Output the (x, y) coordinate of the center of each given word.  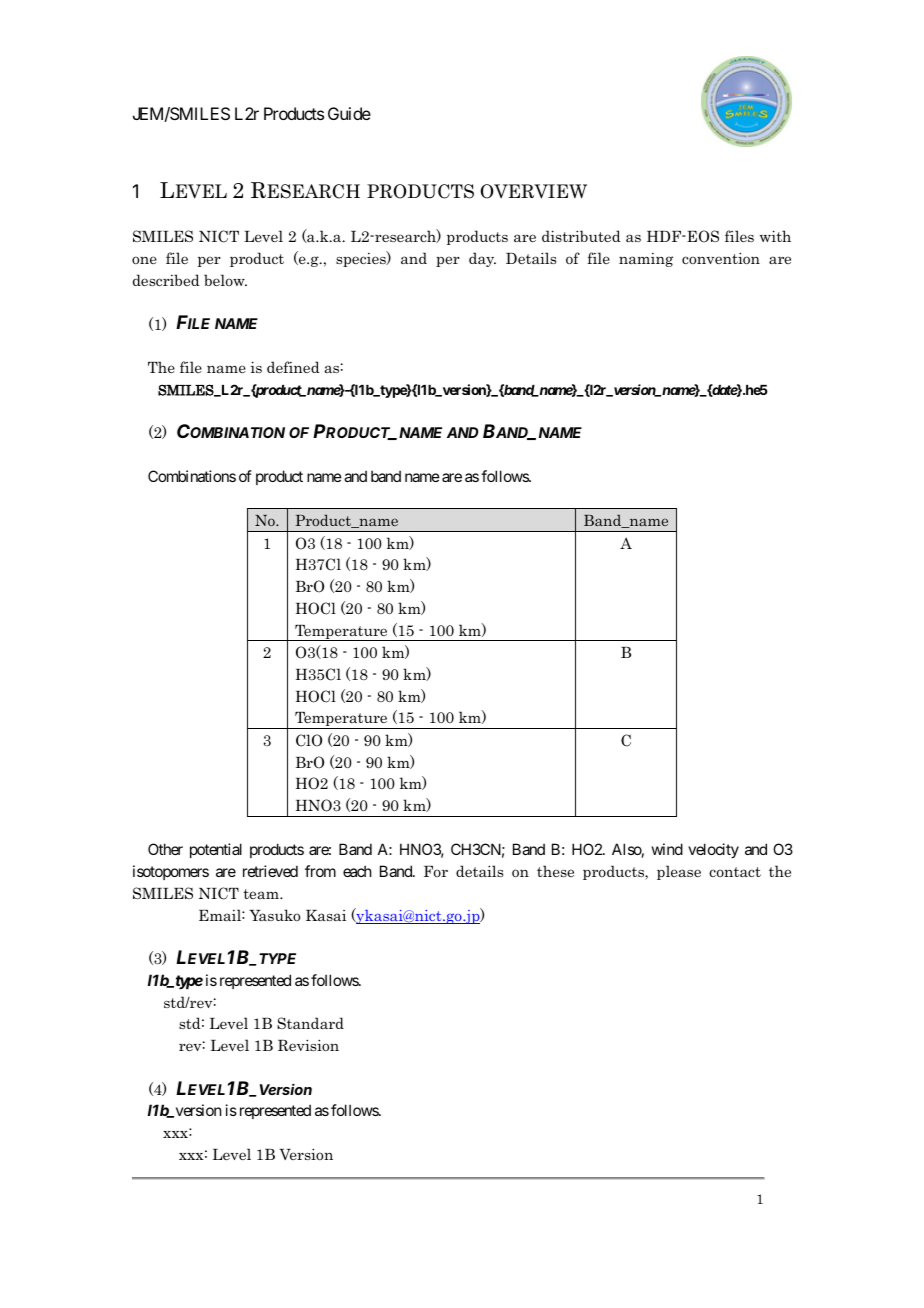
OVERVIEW (533, 191)
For (436, 871)
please (679, 872)
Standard (310, 1023)
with (775, 236)
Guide (349, 113)
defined (293, 367)
